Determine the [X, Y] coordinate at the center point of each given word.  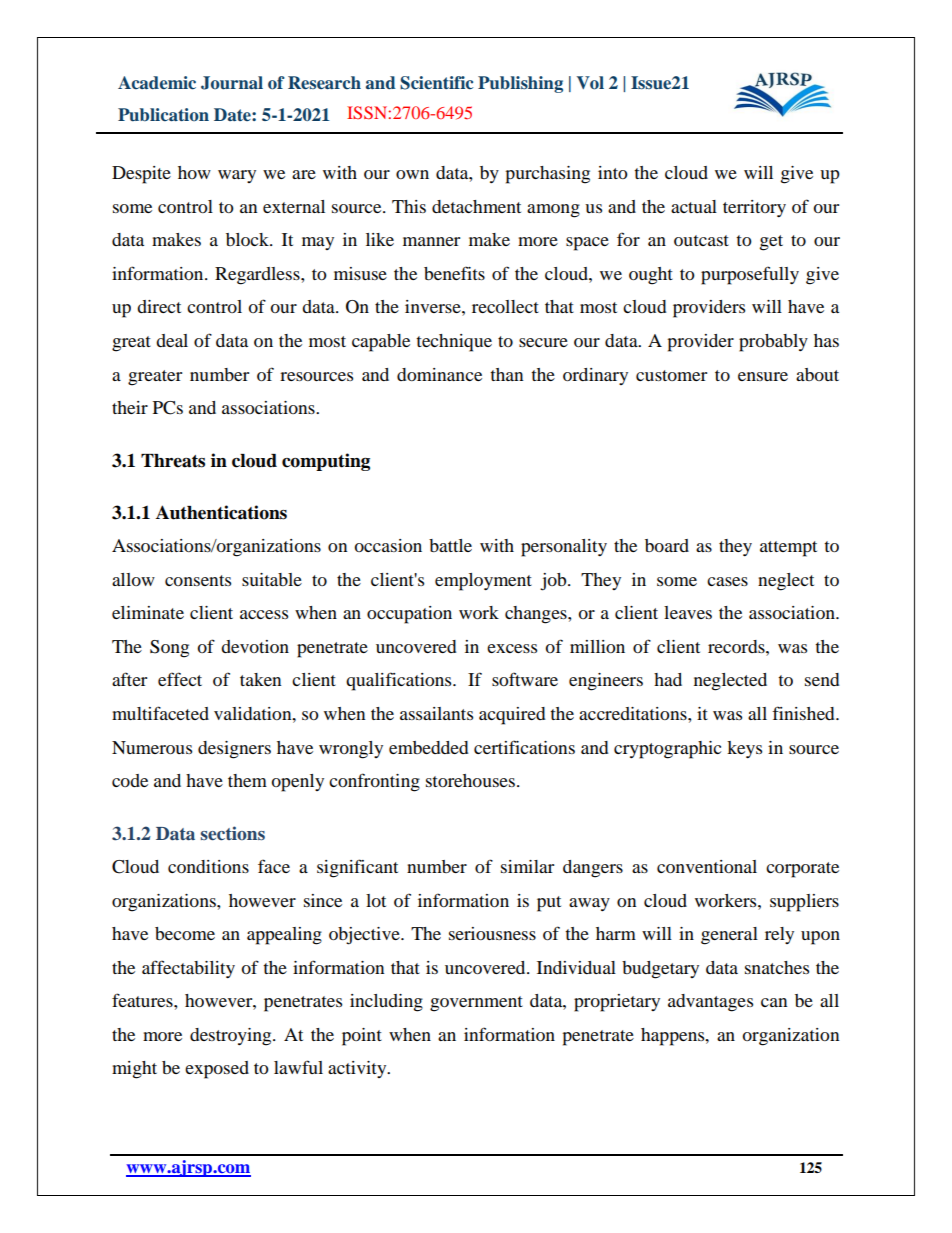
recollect [505, 306]
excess [512, 648]
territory [754, 208]
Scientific [436, 83]
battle [450, 545]
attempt [788, 549]
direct [159, 306]
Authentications [221, 512]
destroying [232, 1037]
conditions [208, 866]
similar [527, 866]
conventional [707, 866]
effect [180, 679]
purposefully [750, 275]
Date [233, 114]
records [737, 646]
